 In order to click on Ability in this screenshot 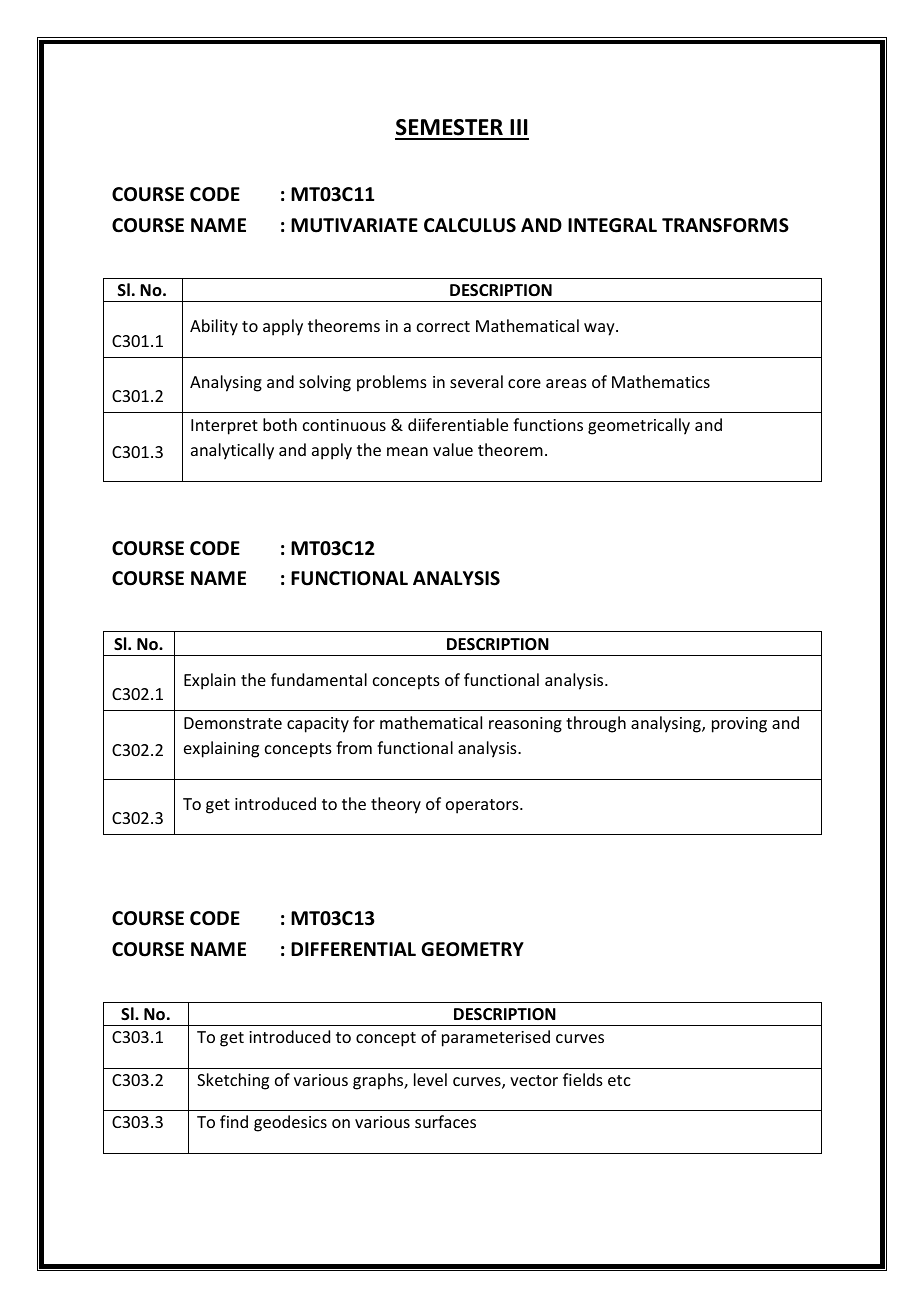, I will do `click(214, 327)`.
